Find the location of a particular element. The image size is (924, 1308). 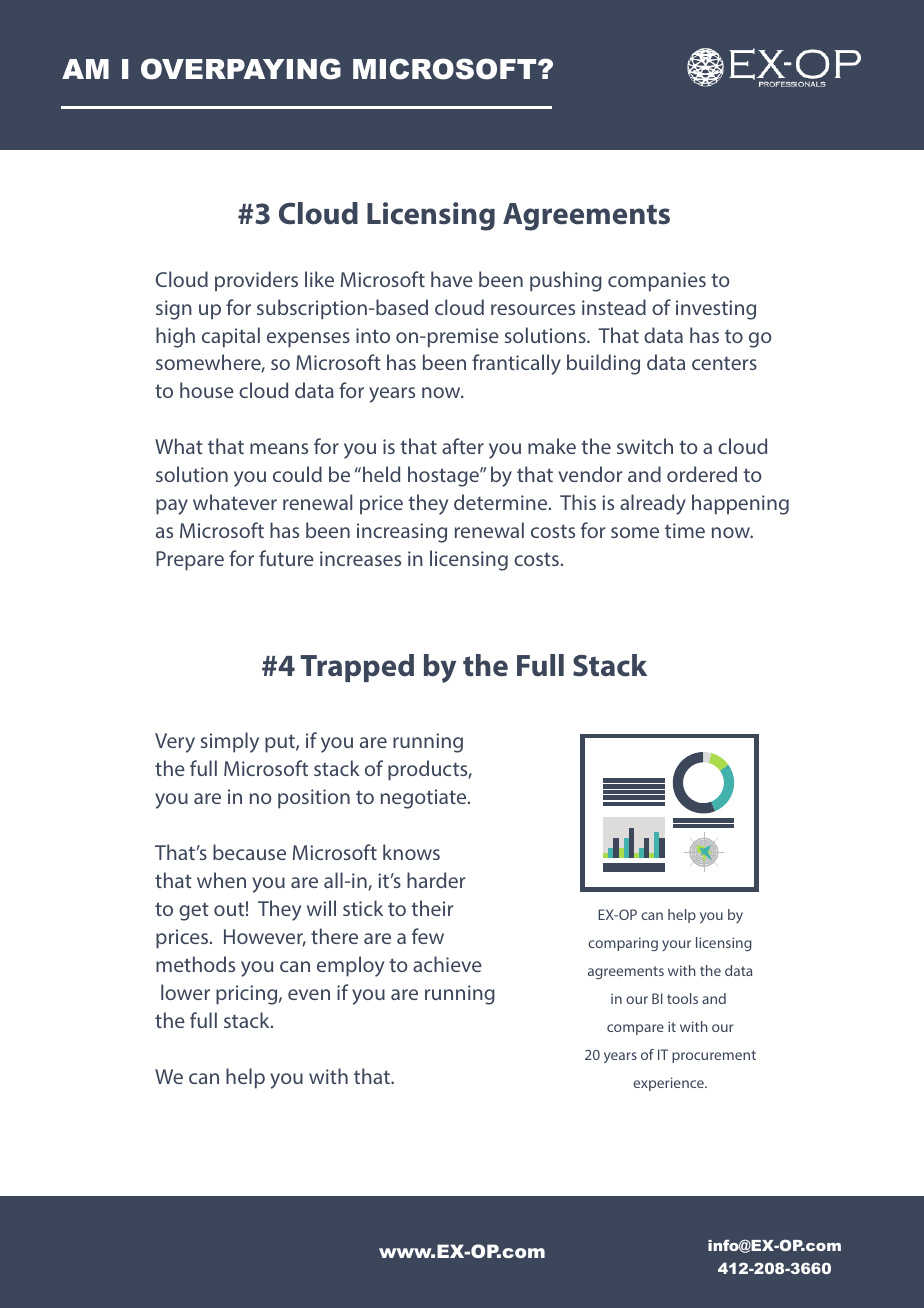

achieve is located at coordinates (447, 964).
